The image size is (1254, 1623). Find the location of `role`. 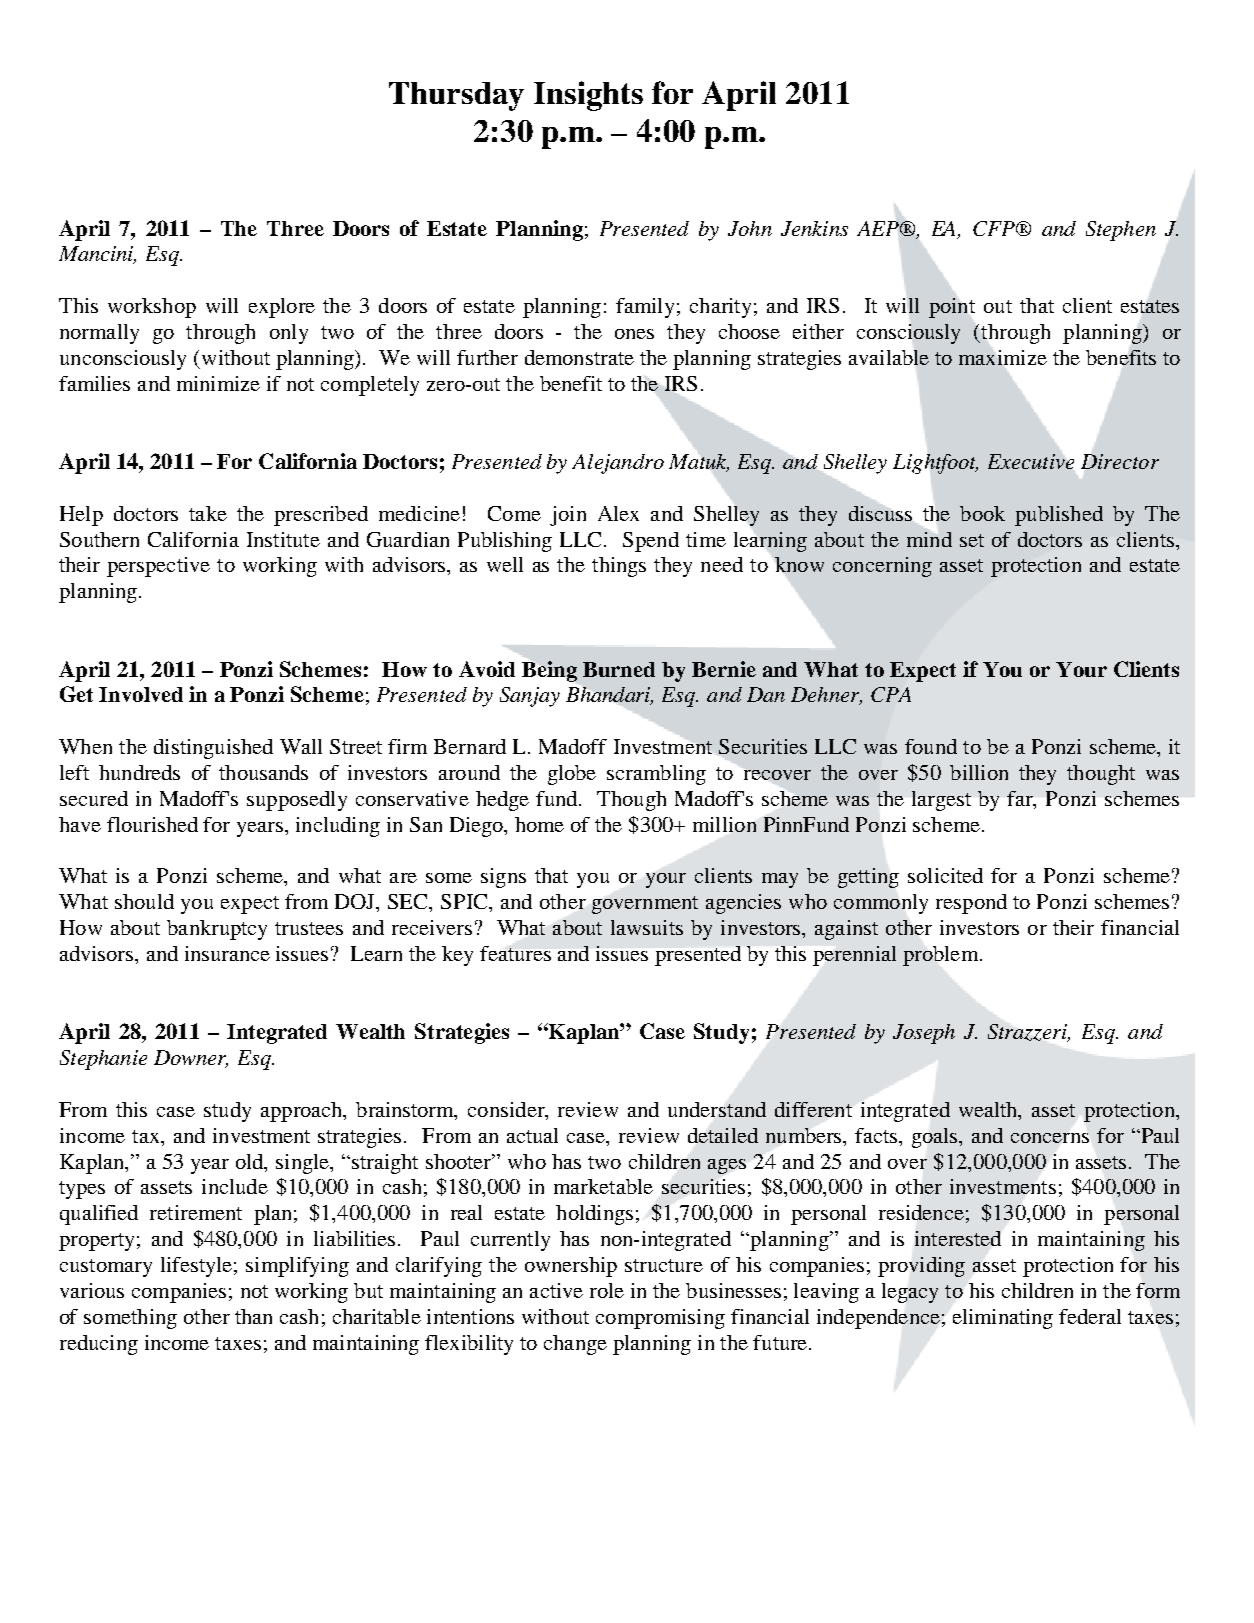

role is located at coordinates (607, 1290).
